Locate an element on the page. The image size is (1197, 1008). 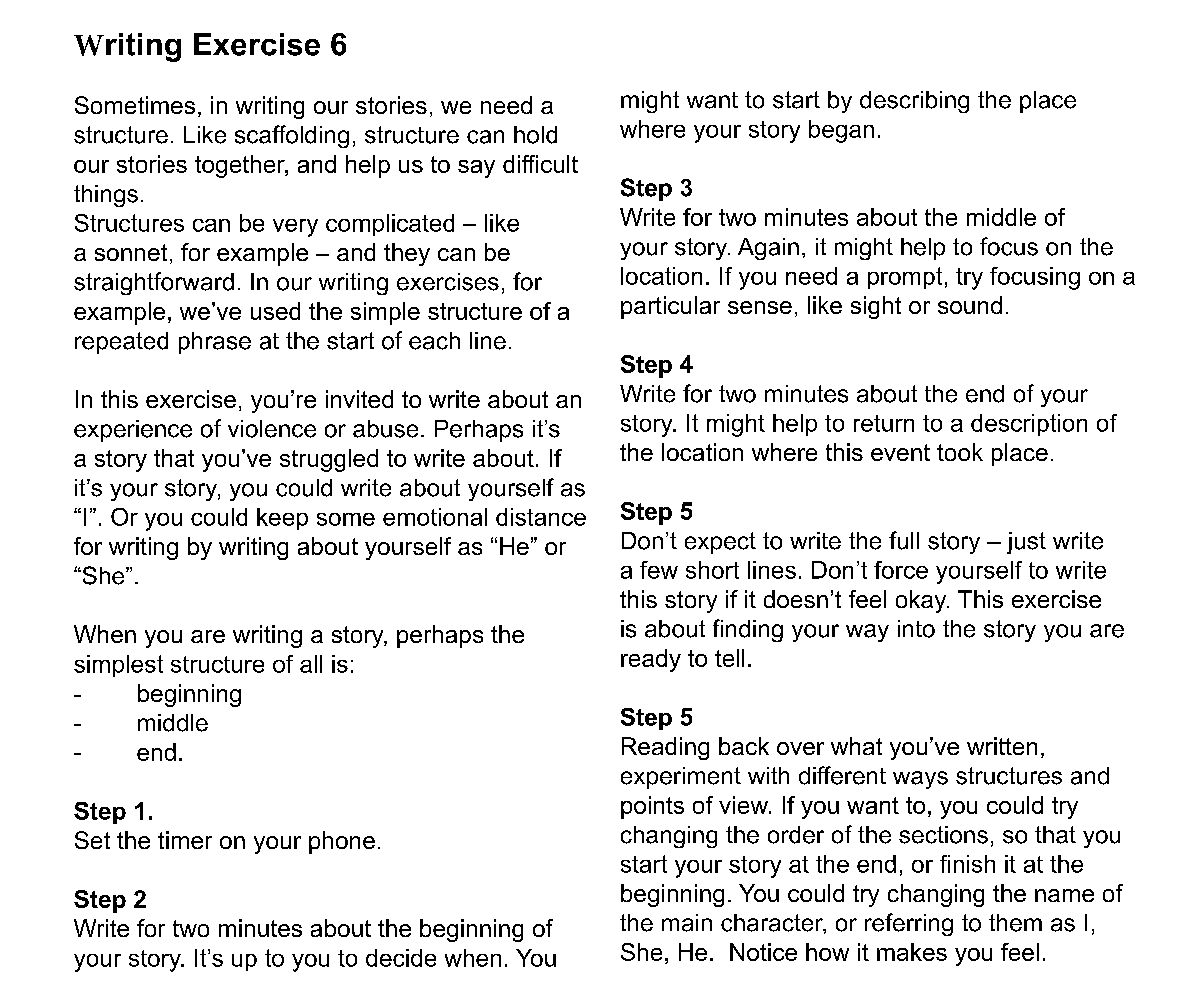
main is located at coordinates (687, 923).
